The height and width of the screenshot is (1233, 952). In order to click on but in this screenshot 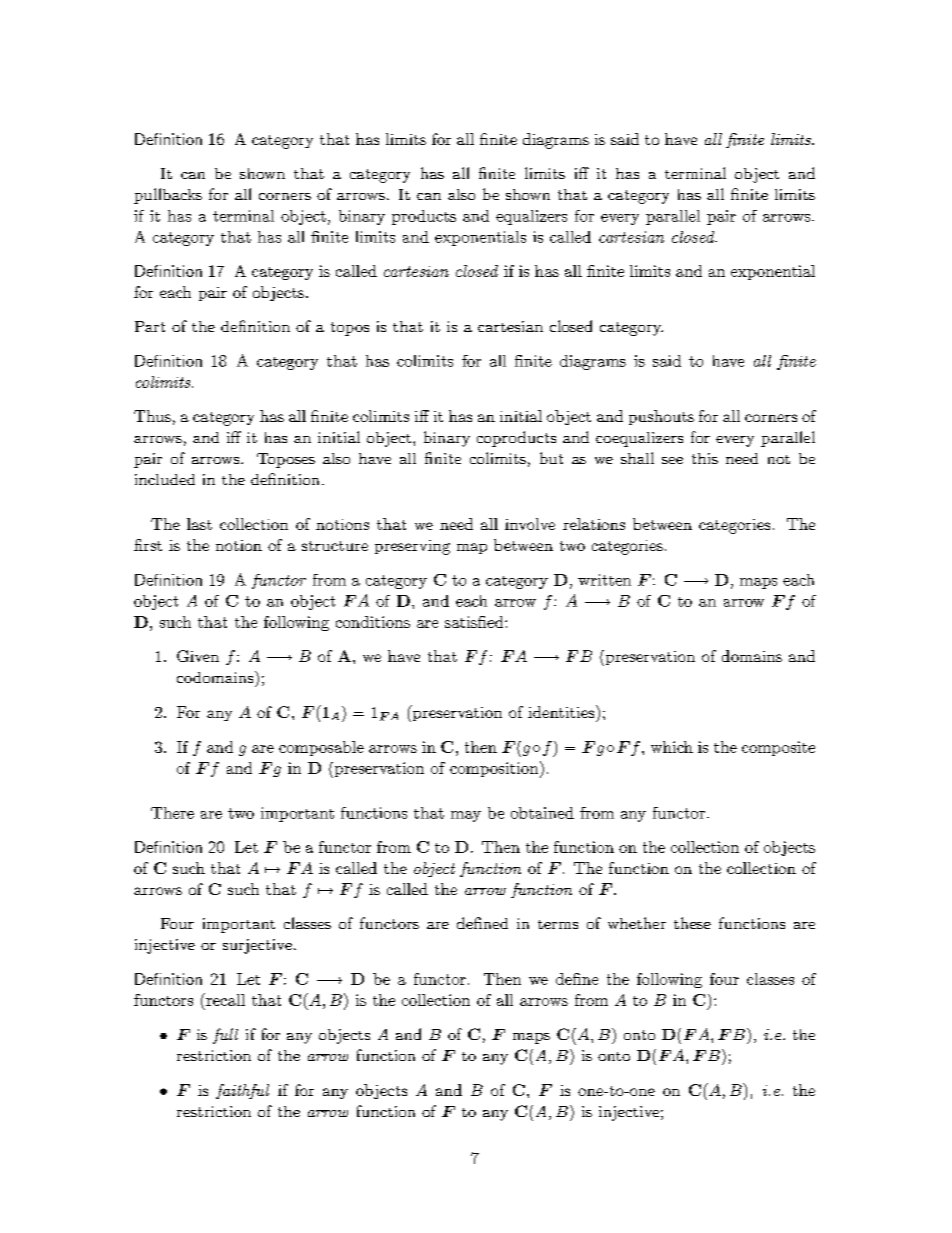, I will do `click(551, 458)`.
